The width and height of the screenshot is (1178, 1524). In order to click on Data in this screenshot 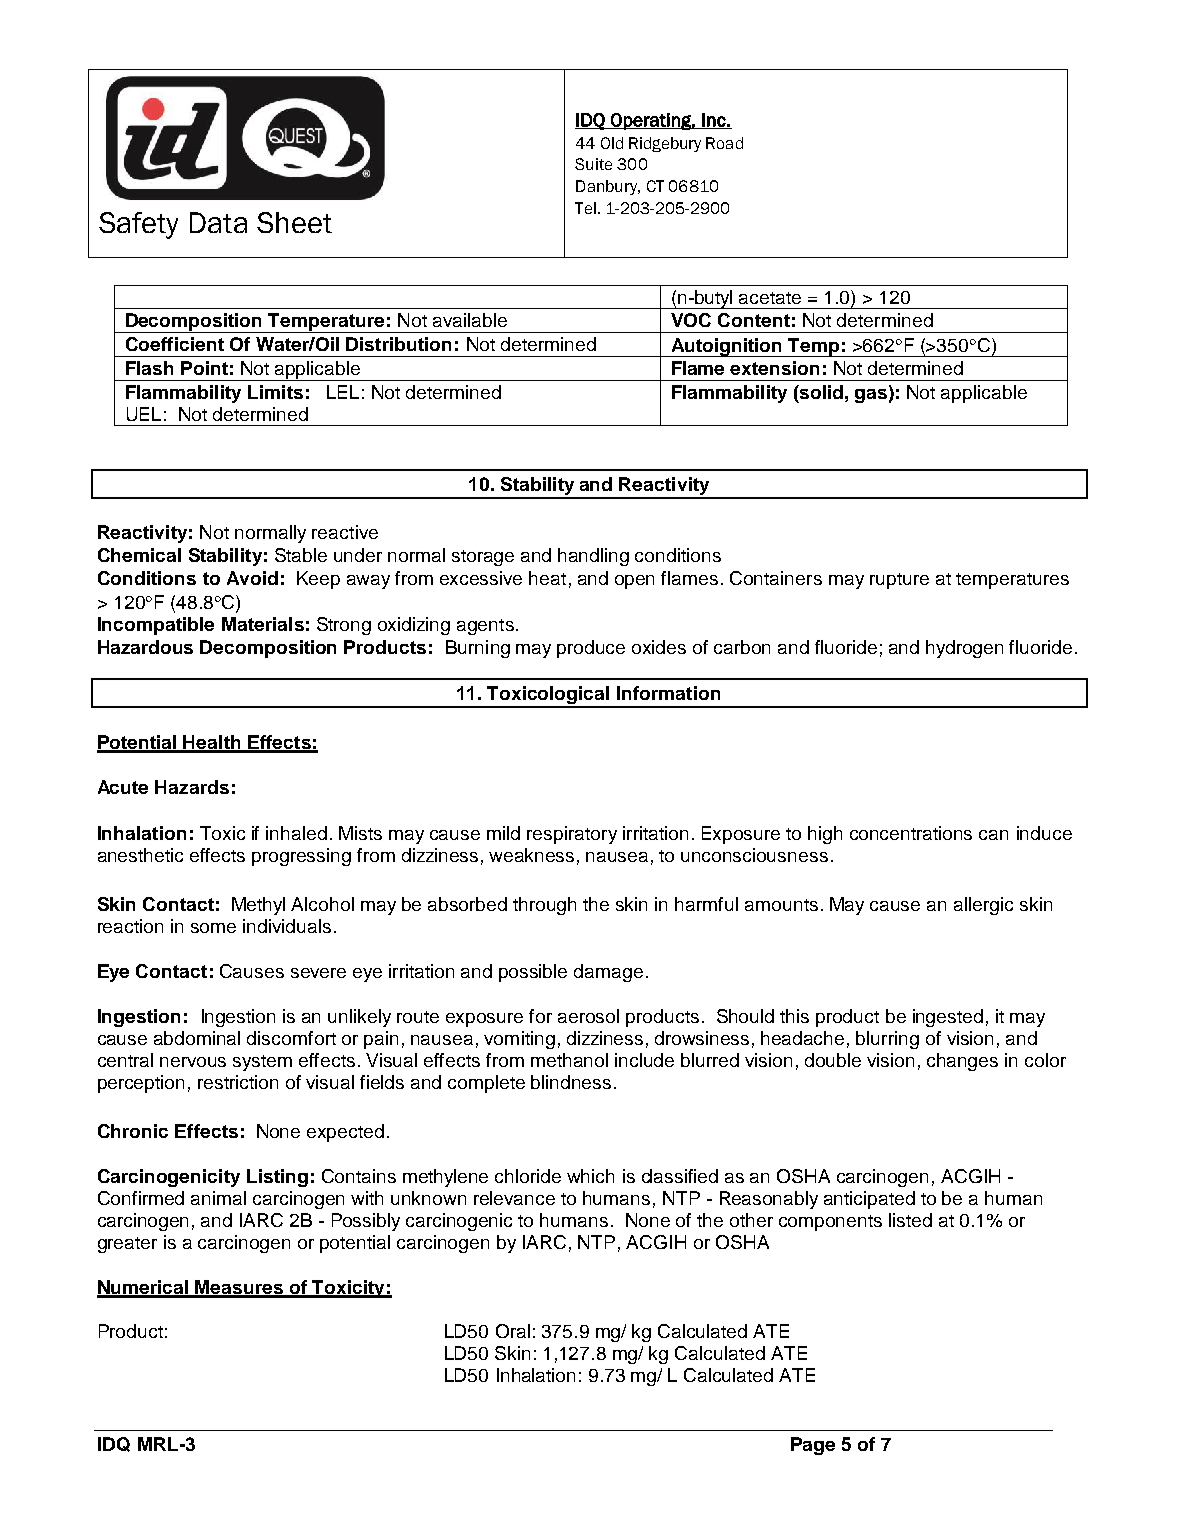, I will do `click(218, 222)`.
